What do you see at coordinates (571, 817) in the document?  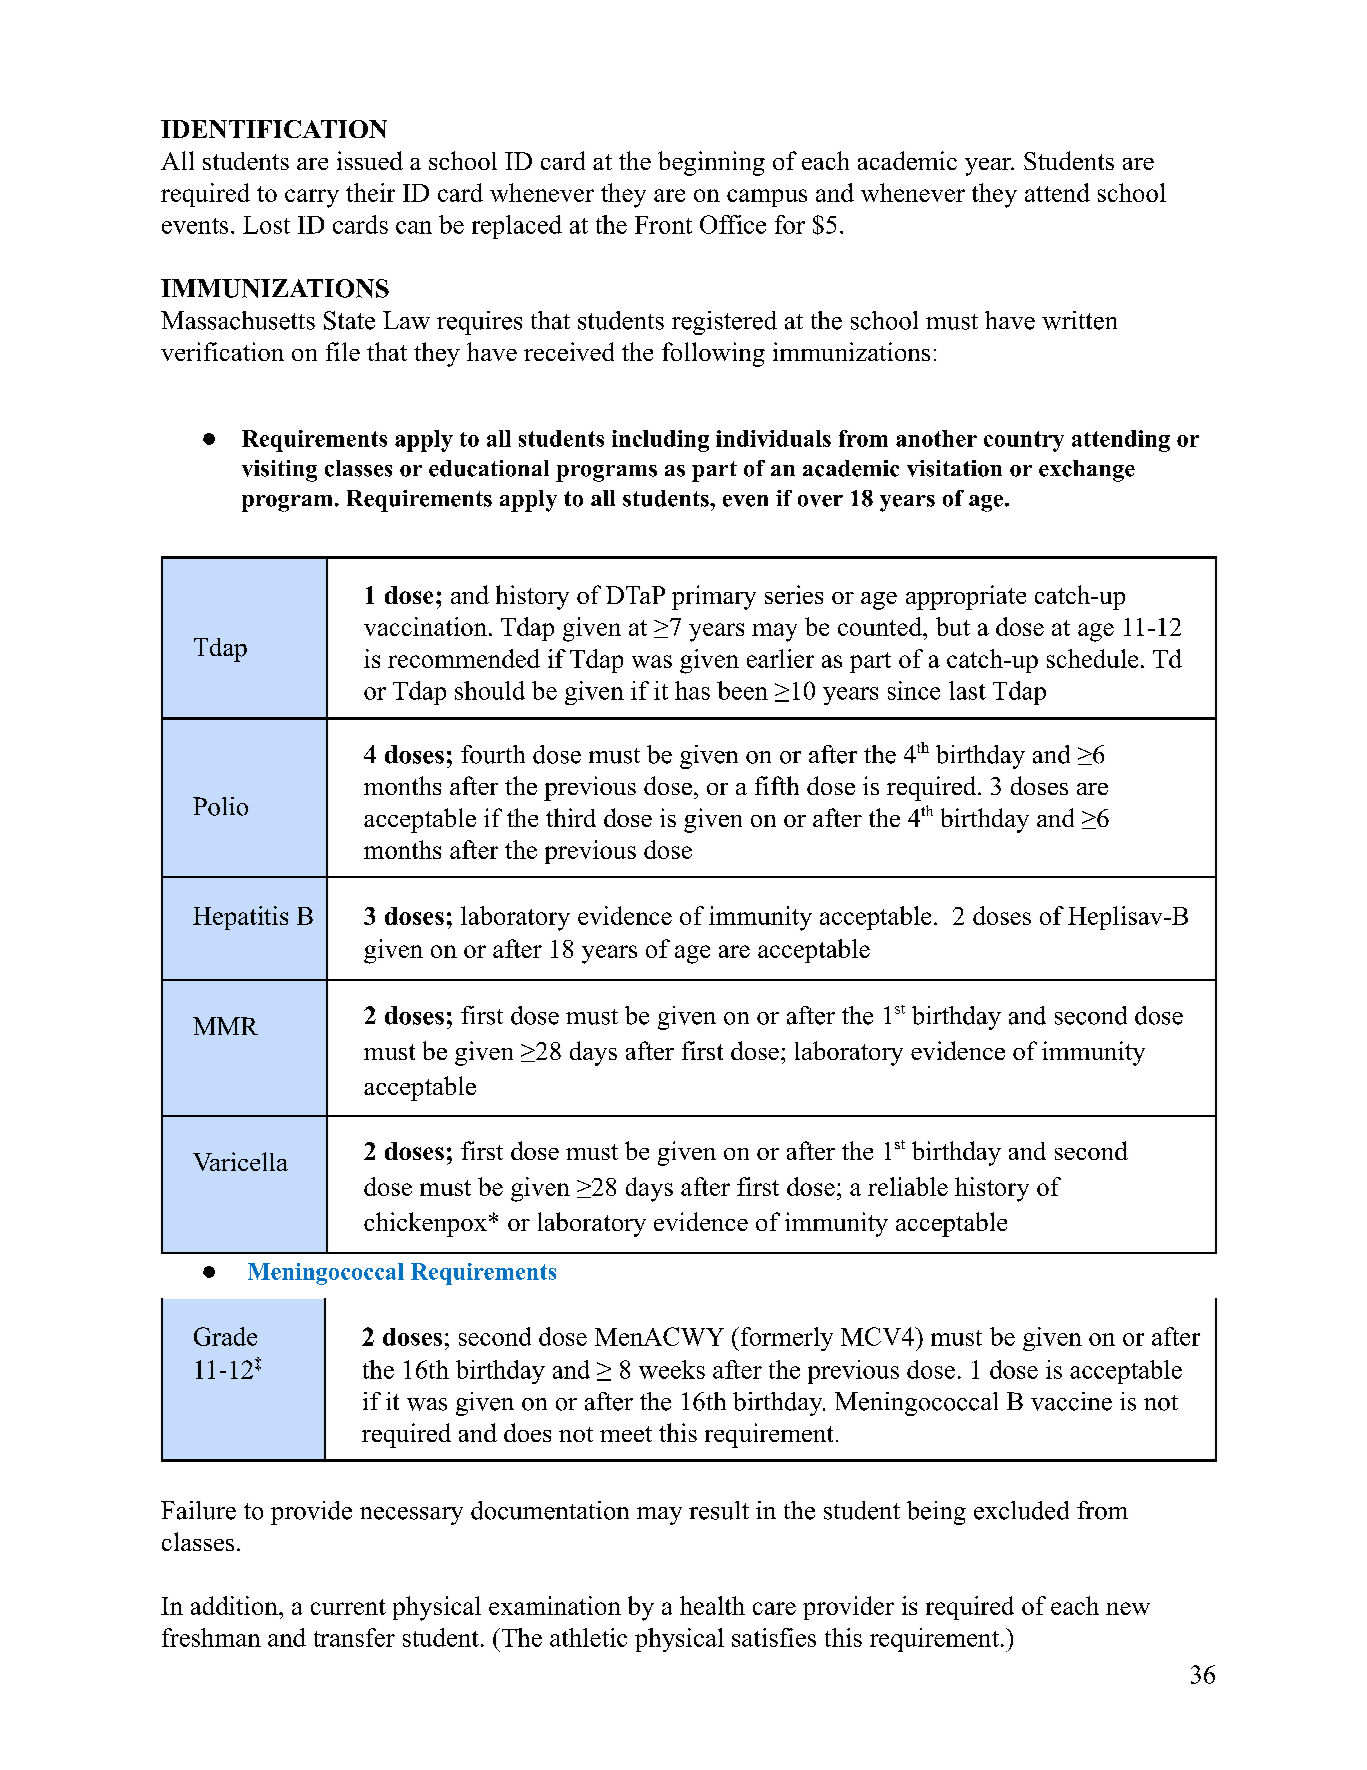 I see `third` at bounding box center [571, 817].
